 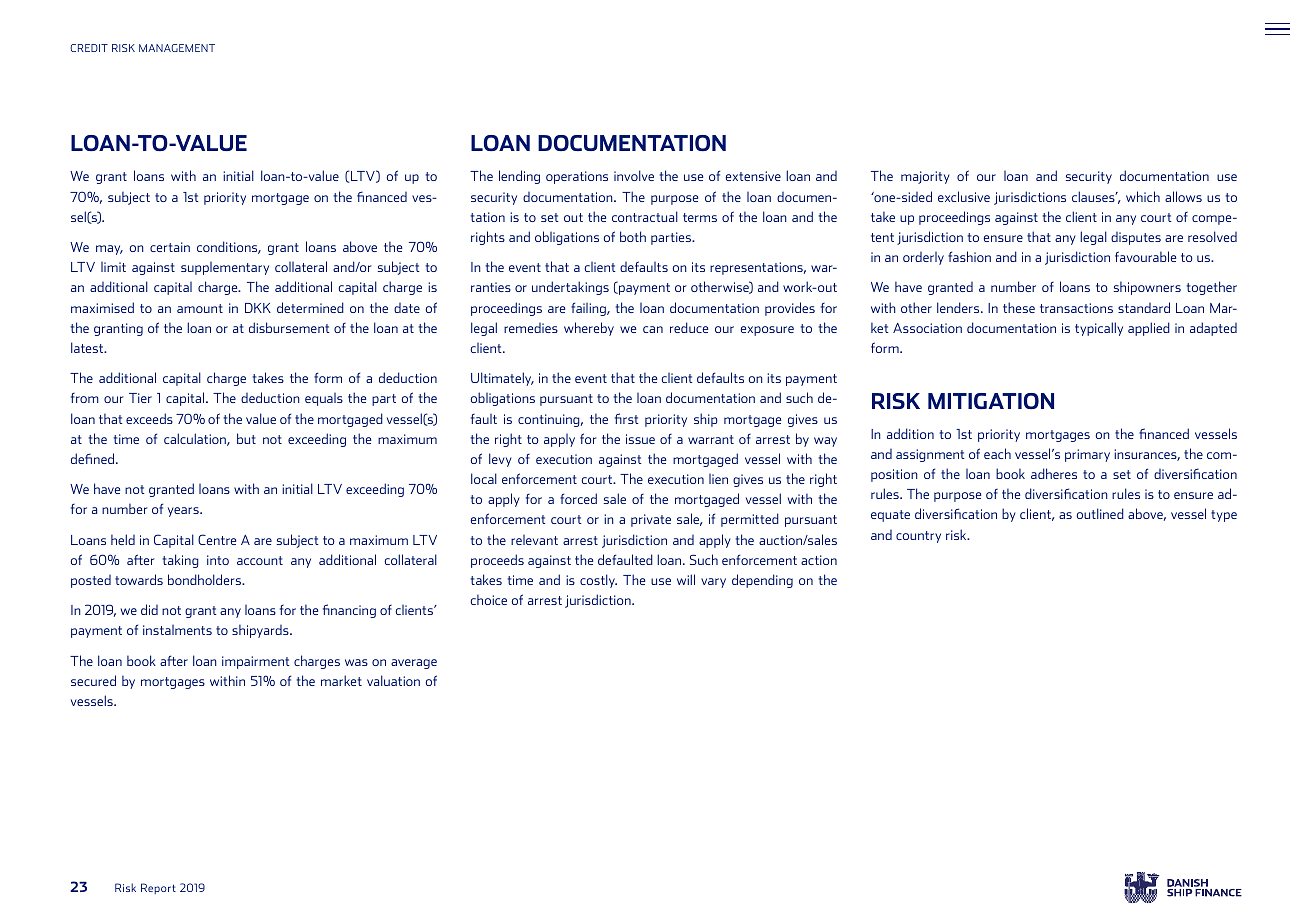 I want to click on primary, so click(x=1087, y=455).
